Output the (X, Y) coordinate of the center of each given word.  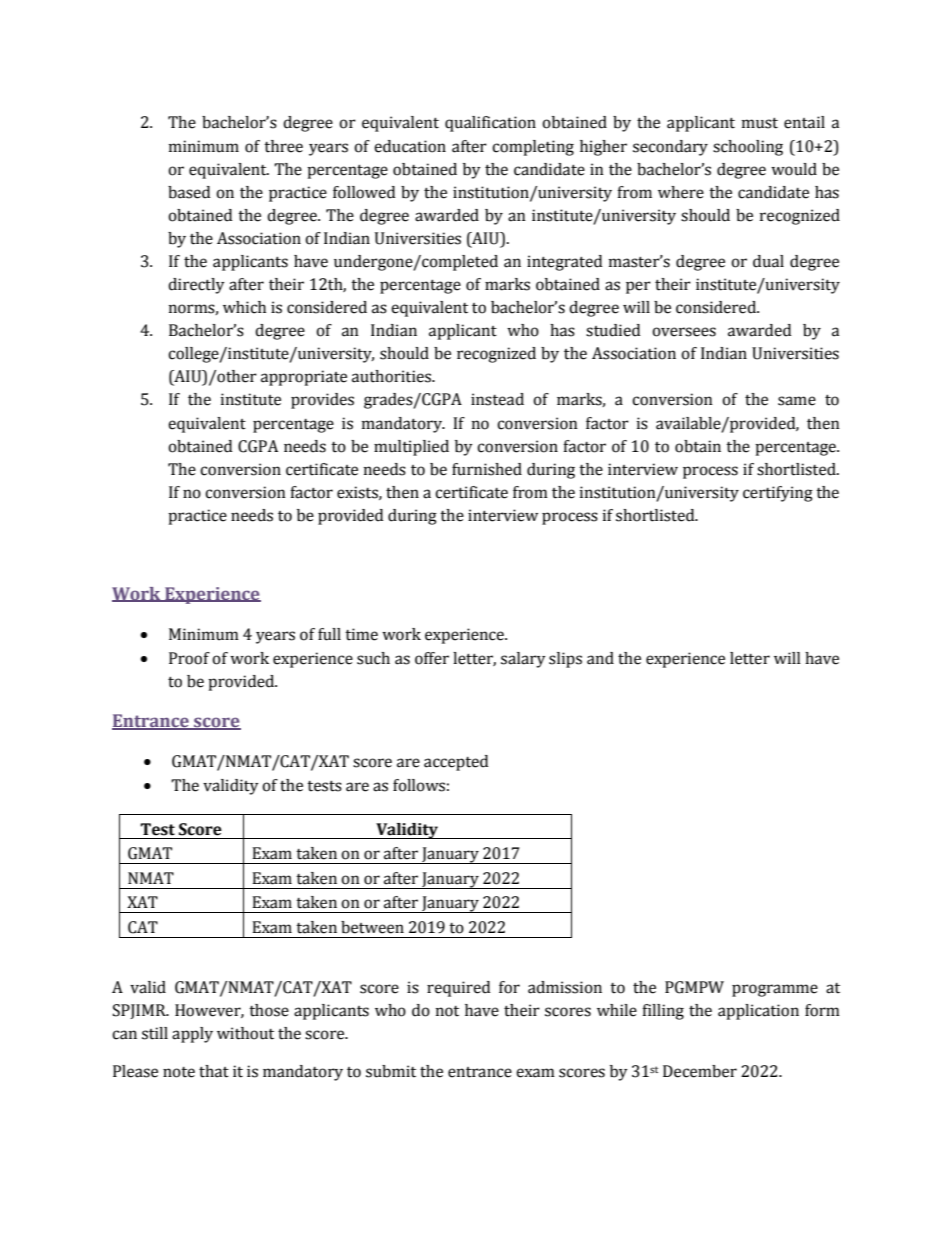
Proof (189, 658)
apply (192, 1035)
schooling (748, 148)
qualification (490, 124)
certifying (778, 494)
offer (432, 658)
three (283, 146)
